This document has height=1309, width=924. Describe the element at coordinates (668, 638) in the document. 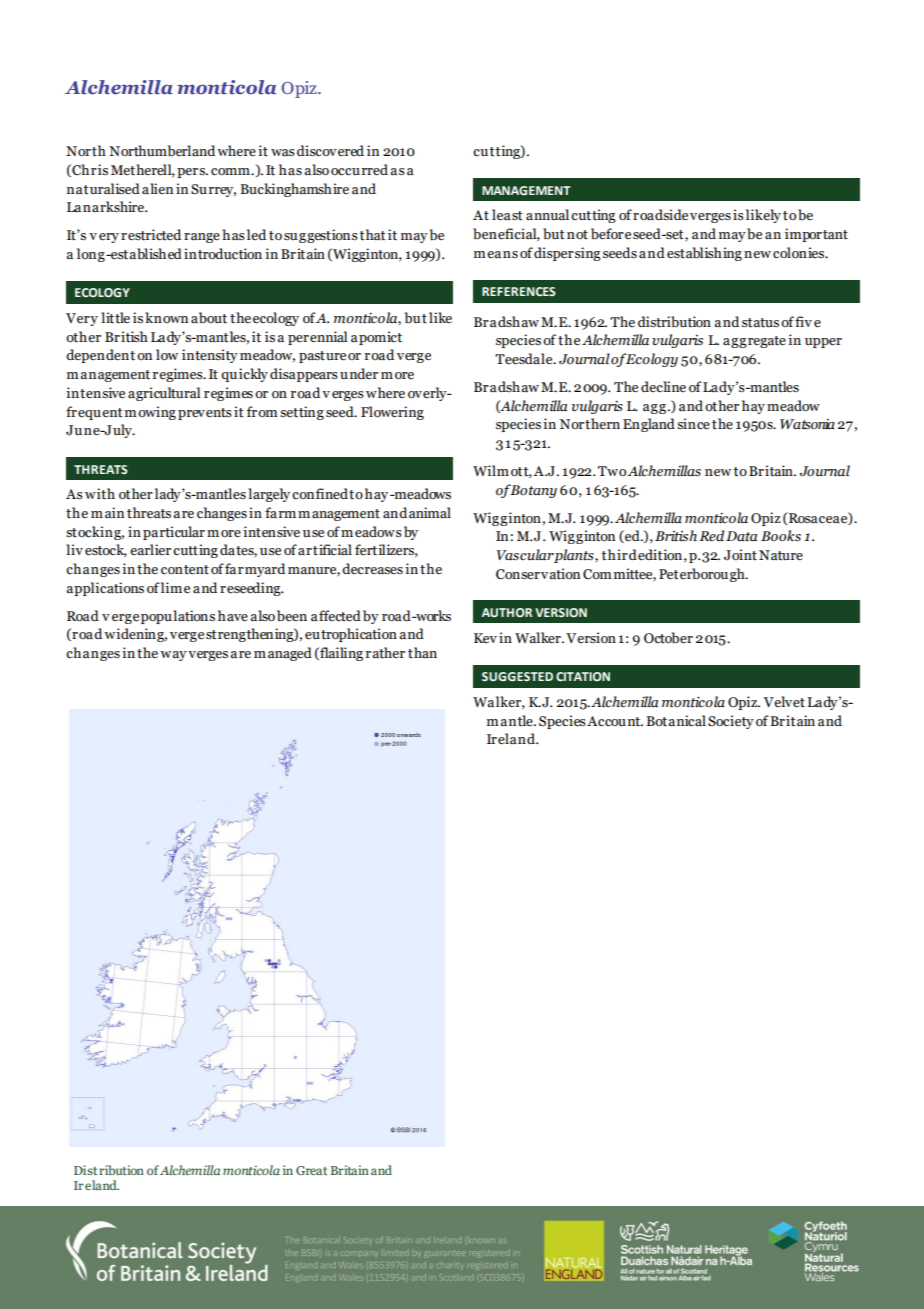

I see `October` at that location.
